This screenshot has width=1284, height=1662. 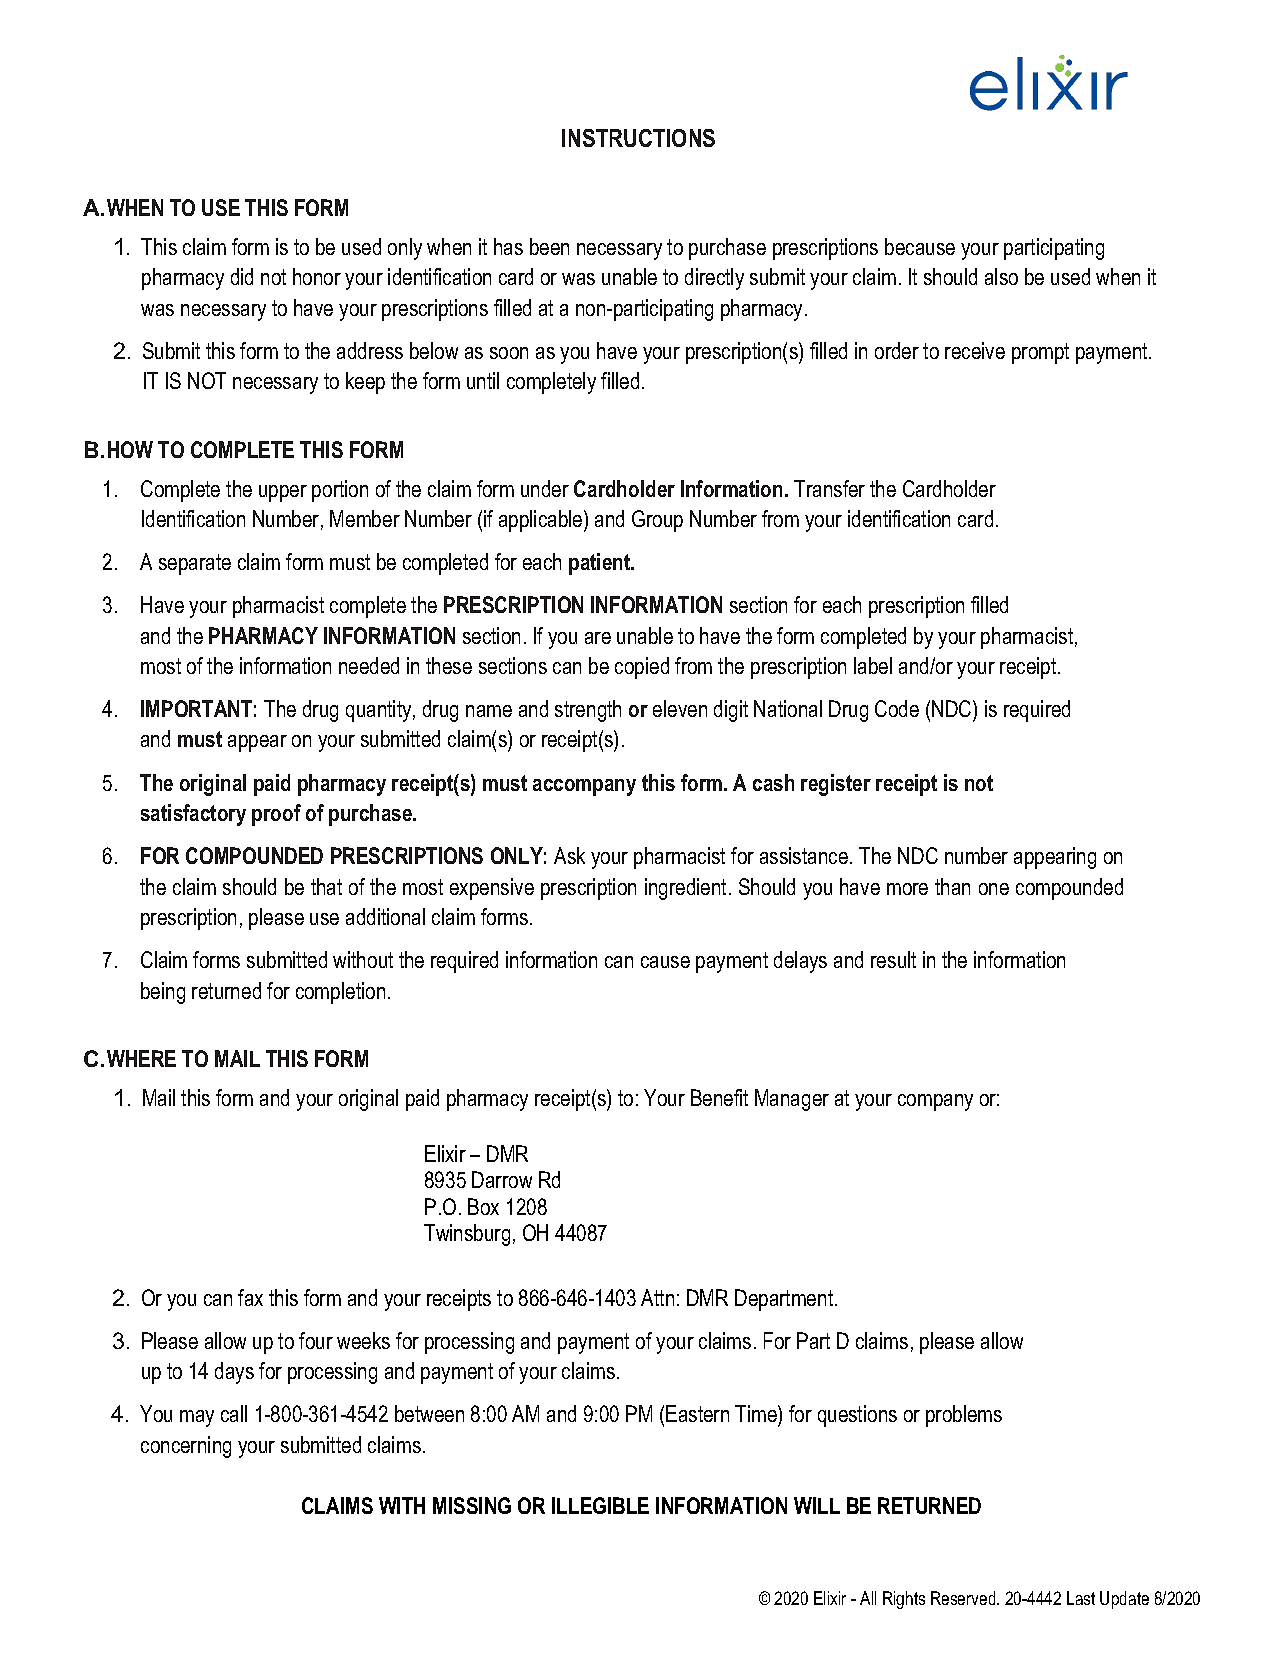 I want to click on one, so click(x=994, y=889).
